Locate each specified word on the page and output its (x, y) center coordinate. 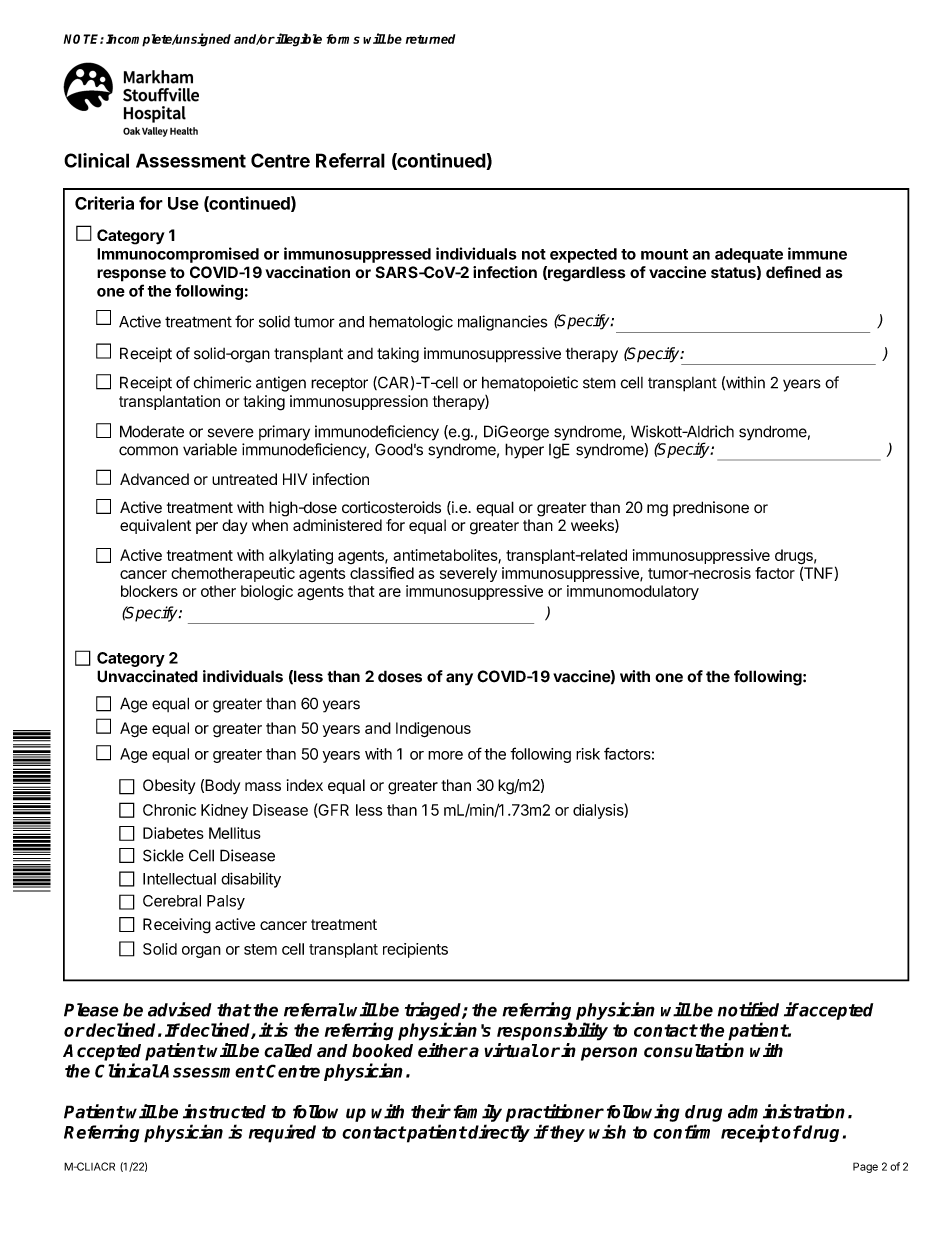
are (390, 592)
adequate (749, 255)
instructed (224, 1111)
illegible (298, 40)
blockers (149, 591)
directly (499, 1133)
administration (786, 1111)
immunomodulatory (633, 592)
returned (430, 39)
